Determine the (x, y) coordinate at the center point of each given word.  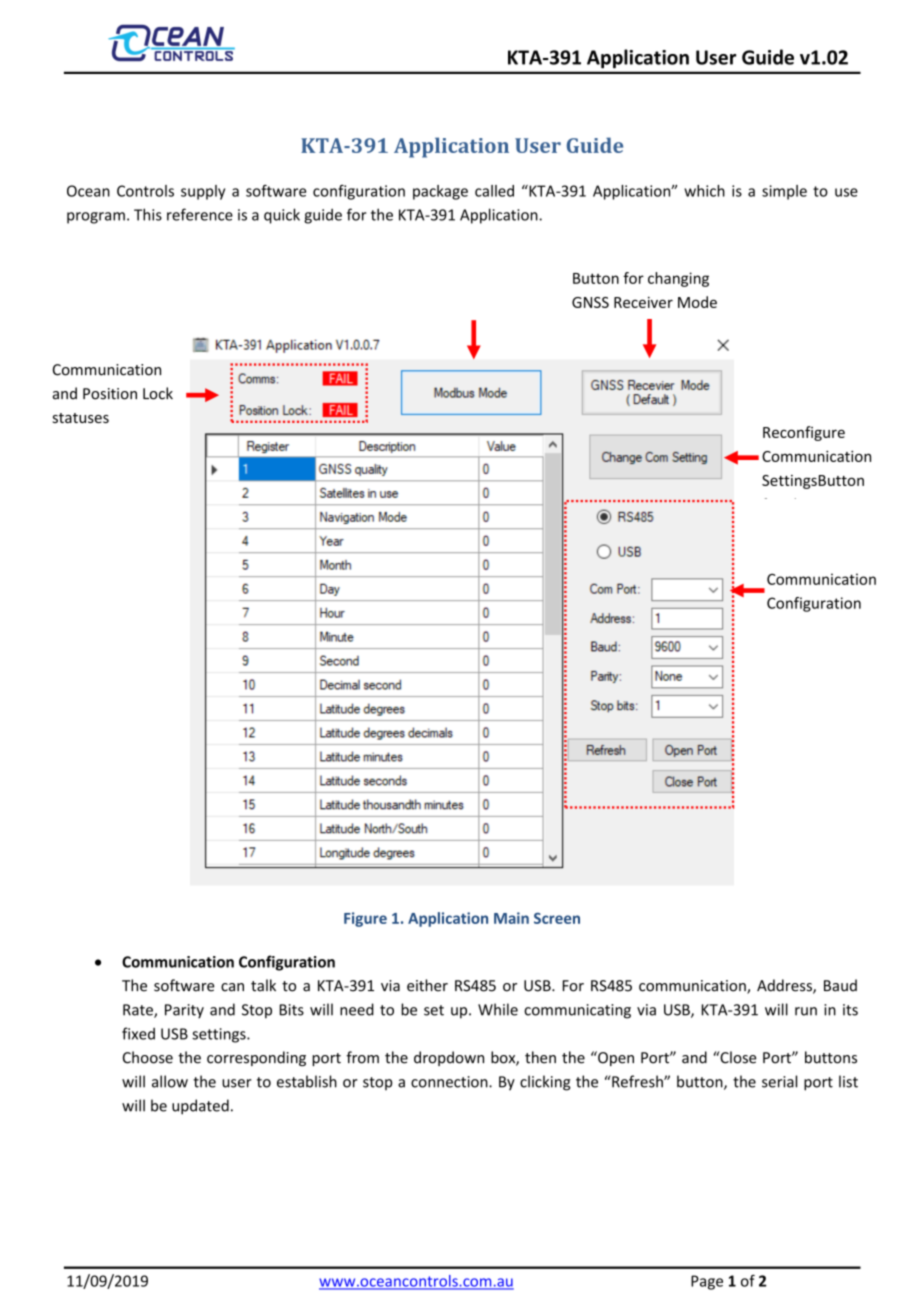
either (427, 985)
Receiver (643, 302)
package (440, 192)
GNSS (590, 302)
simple (784, 192)
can (232, 987)
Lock (158, 393)
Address (785, 986)
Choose (148, 1057)
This (148, 214)
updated (200, 1107)
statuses (81, 418)
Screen (557, 918)
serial (779, 1081)
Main (511, 918)
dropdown (449, 1058)
